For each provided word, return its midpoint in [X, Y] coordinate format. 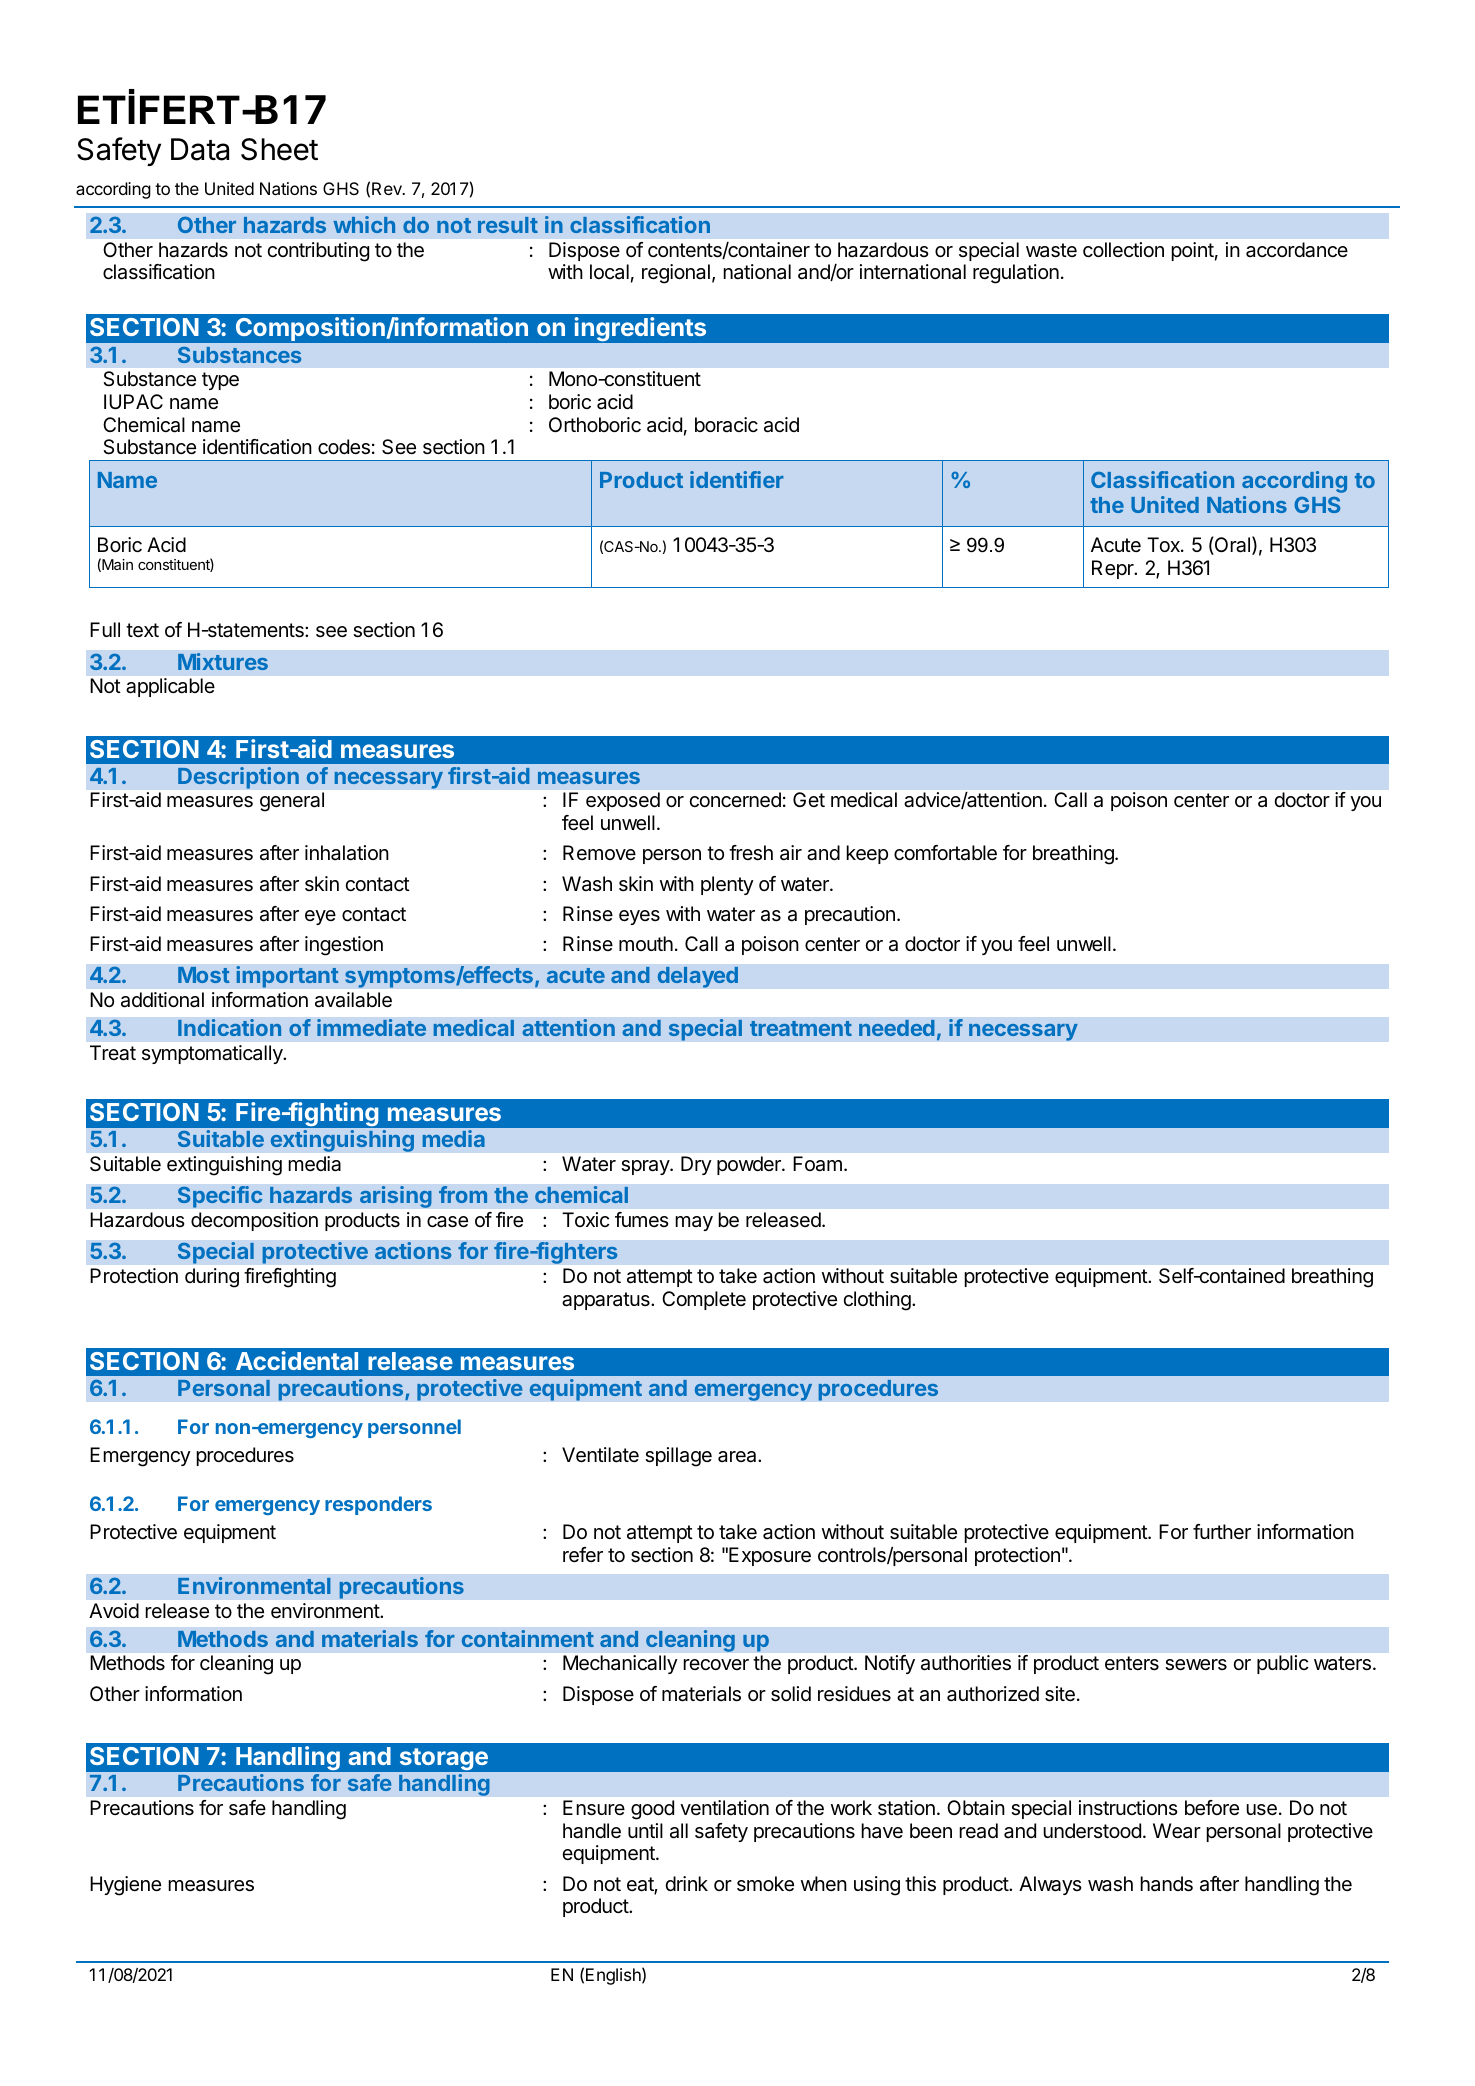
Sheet [279, 149]
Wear [1177, 1831]
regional [676, 274]
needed [897, 1028]
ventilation [724, 1808]
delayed [697, 977]
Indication [229, 1027]
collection [1123, 249]
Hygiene [125, 1886]
